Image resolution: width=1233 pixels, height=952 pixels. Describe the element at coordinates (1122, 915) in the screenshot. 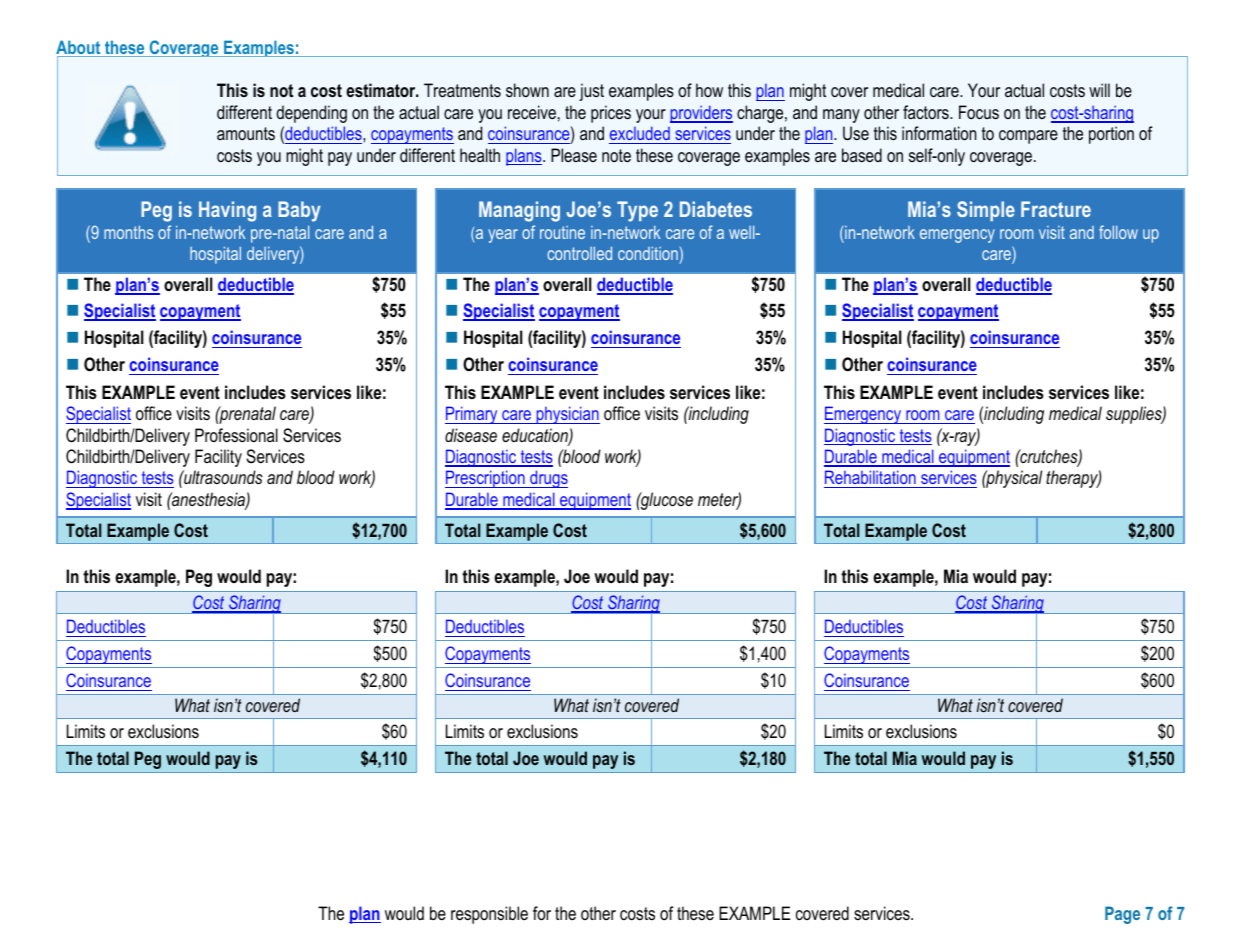

I see `Page` at that location.
